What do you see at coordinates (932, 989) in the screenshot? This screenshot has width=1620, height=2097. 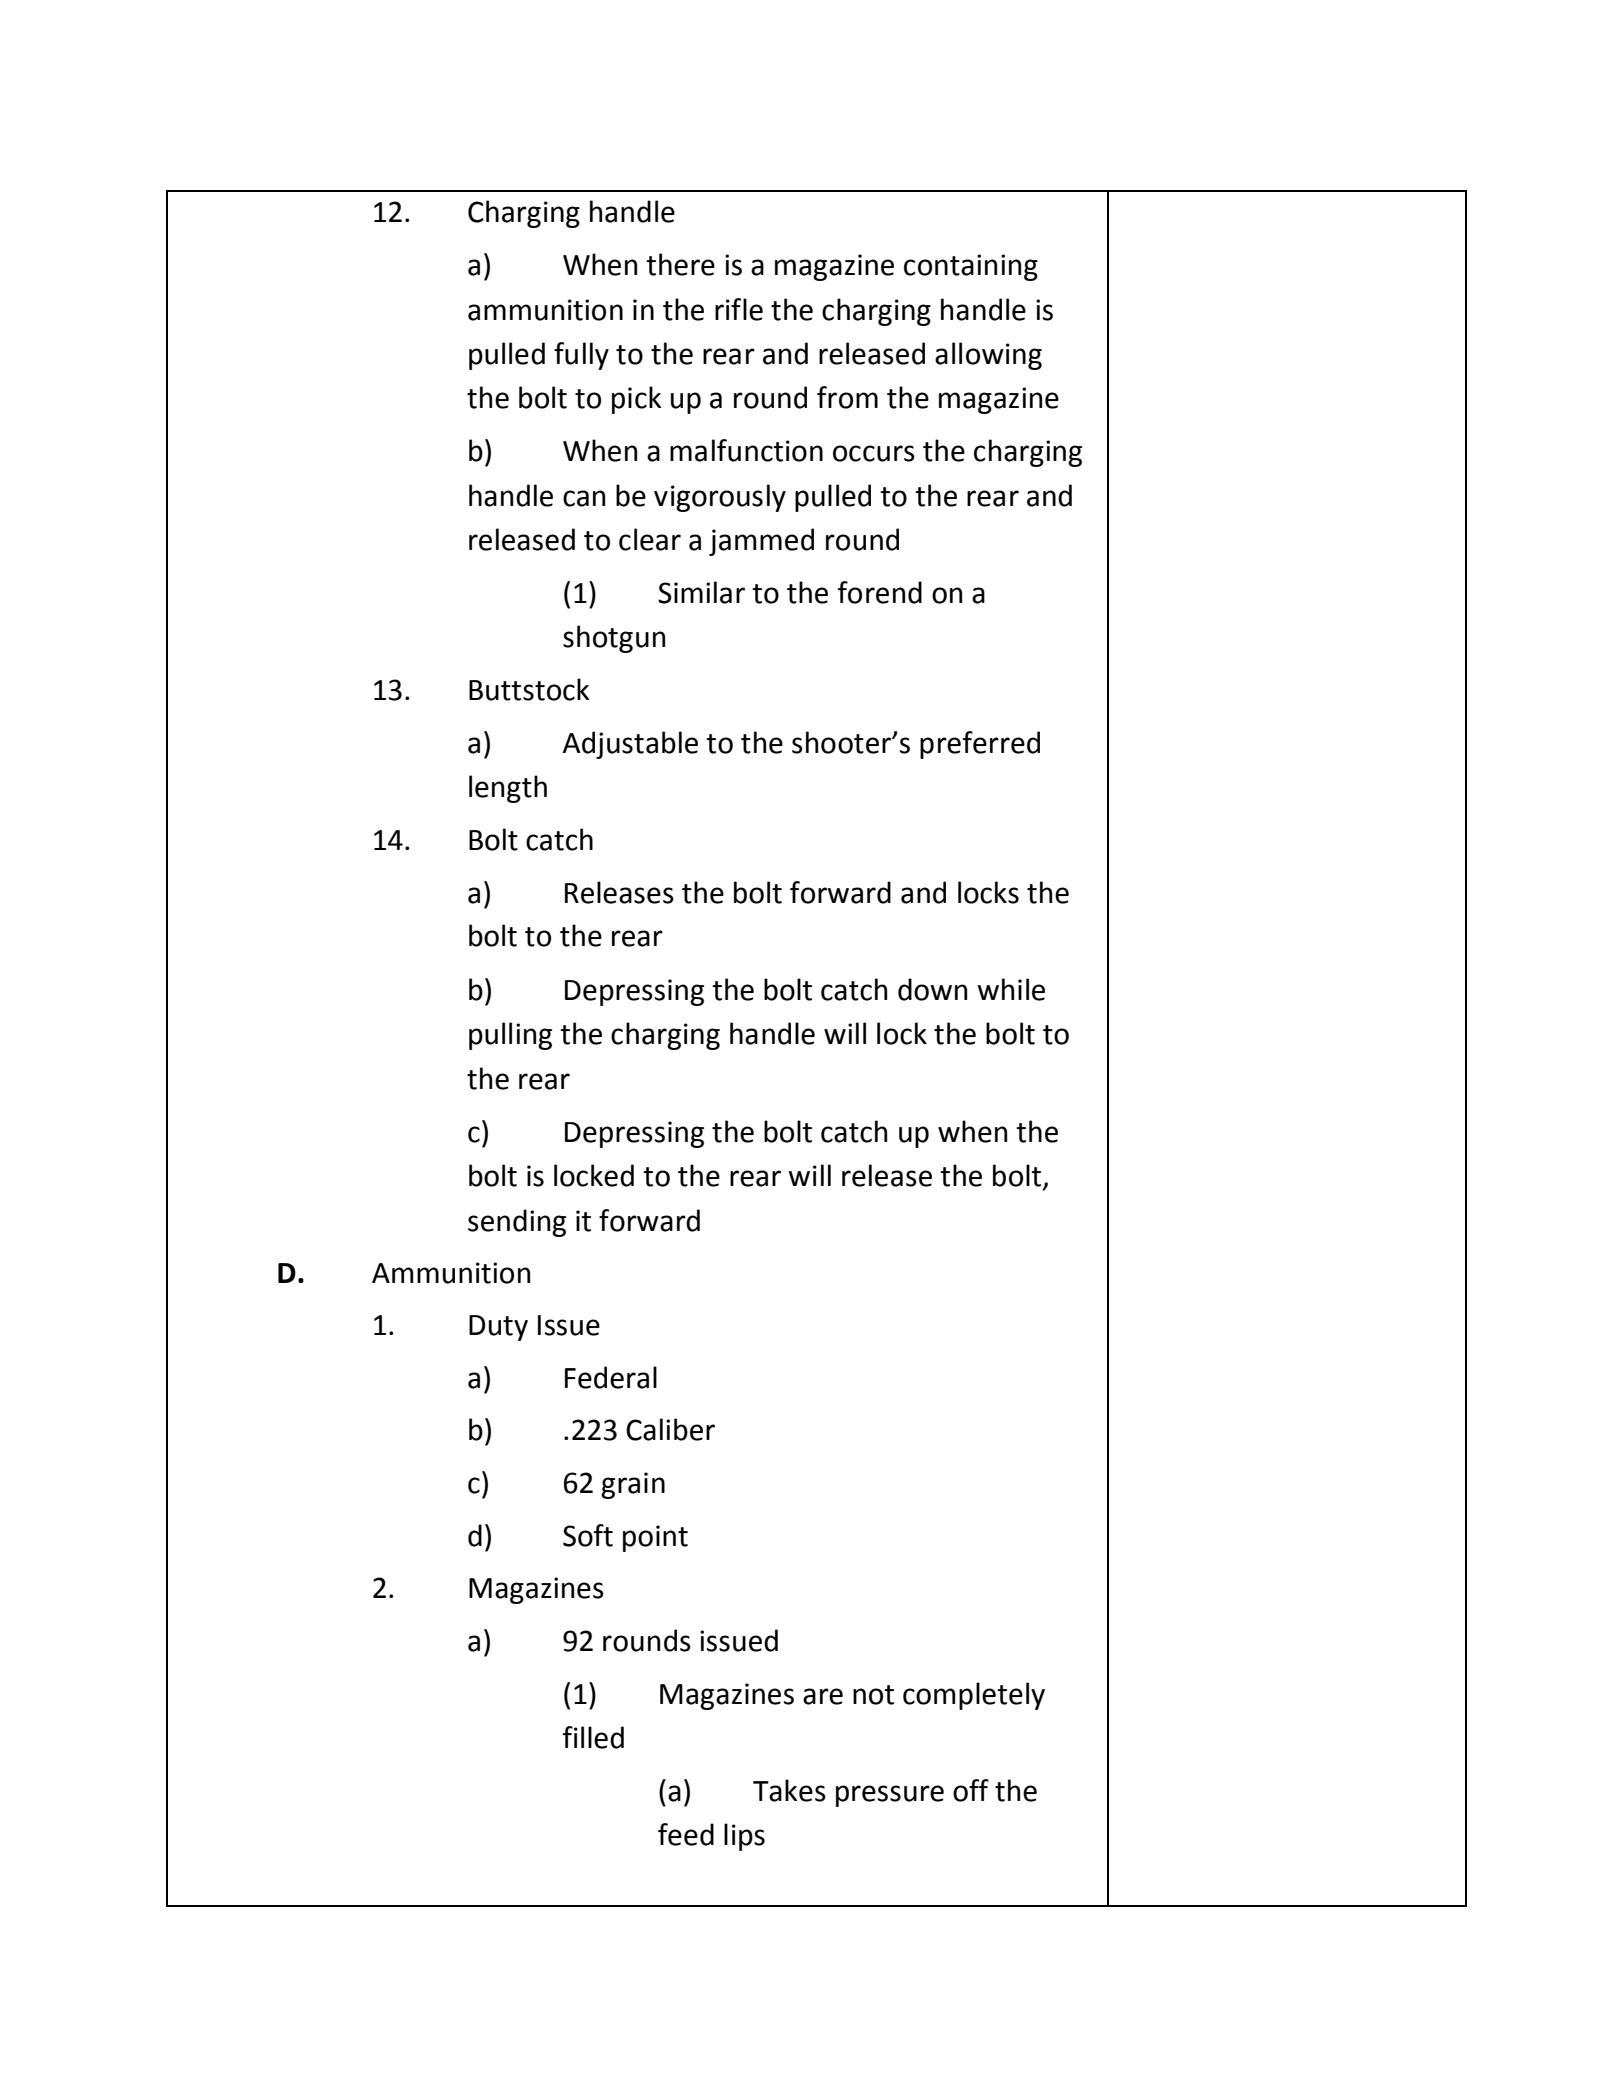 I see `down` at bounding box center [932, 989].
